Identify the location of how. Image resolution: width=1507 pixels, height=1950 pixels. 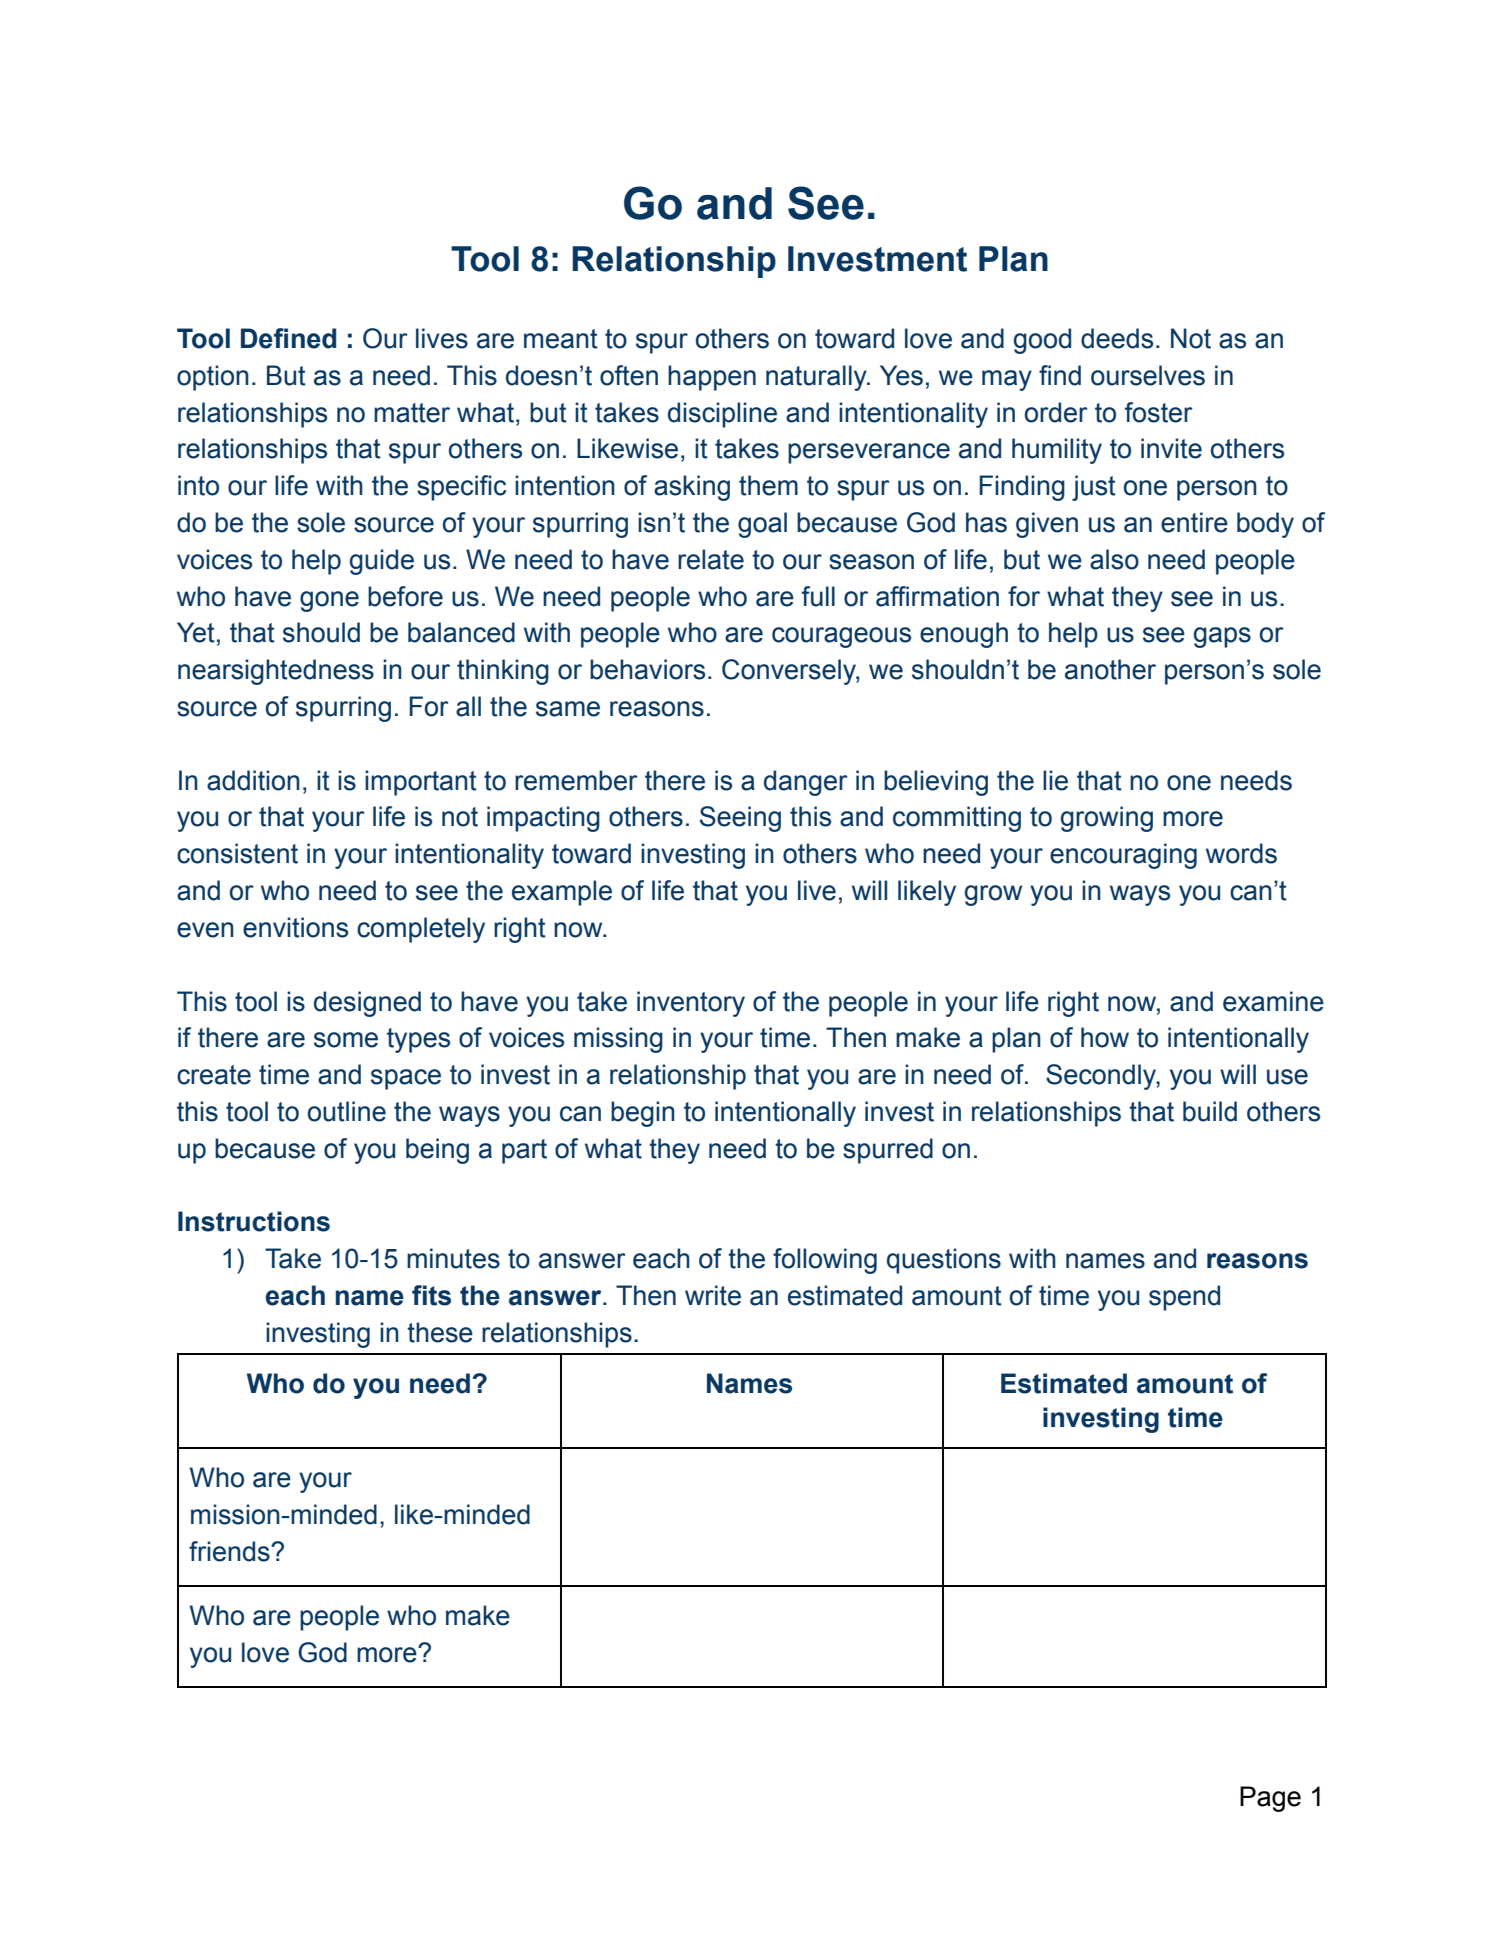
(1105, 1037).
